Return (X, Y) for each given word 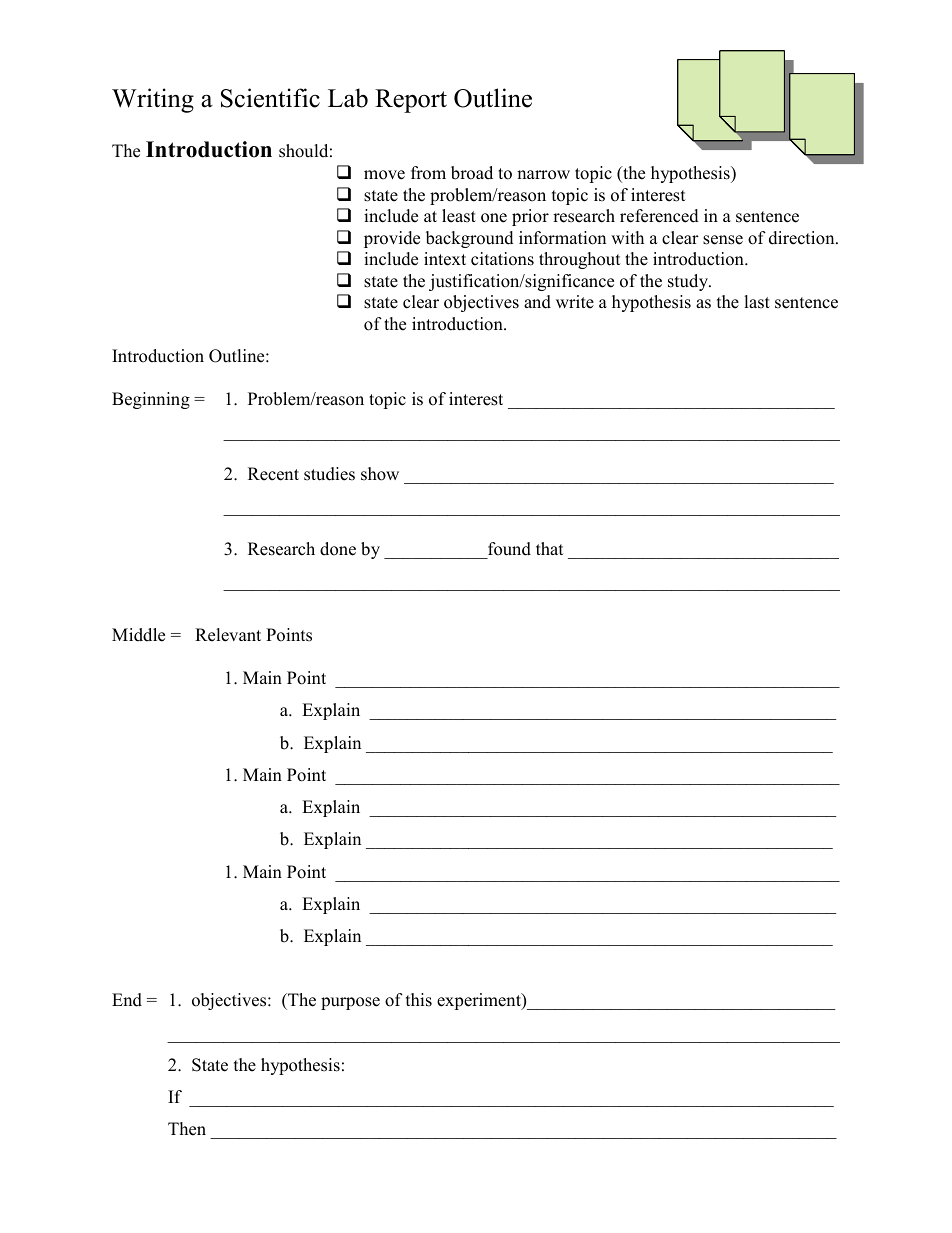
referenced (659, 216)
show (380, 474)
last (757, 302)
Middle (138, 635)
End (127, 1000)
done (338, 549)
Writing (153, 100)
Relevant (228, 635)
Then (187, 1129)
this (419, 1000)
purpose (350, 1003)
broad (472, 173)
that (549, 548)
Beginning (151, 400)
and (537, 302)
